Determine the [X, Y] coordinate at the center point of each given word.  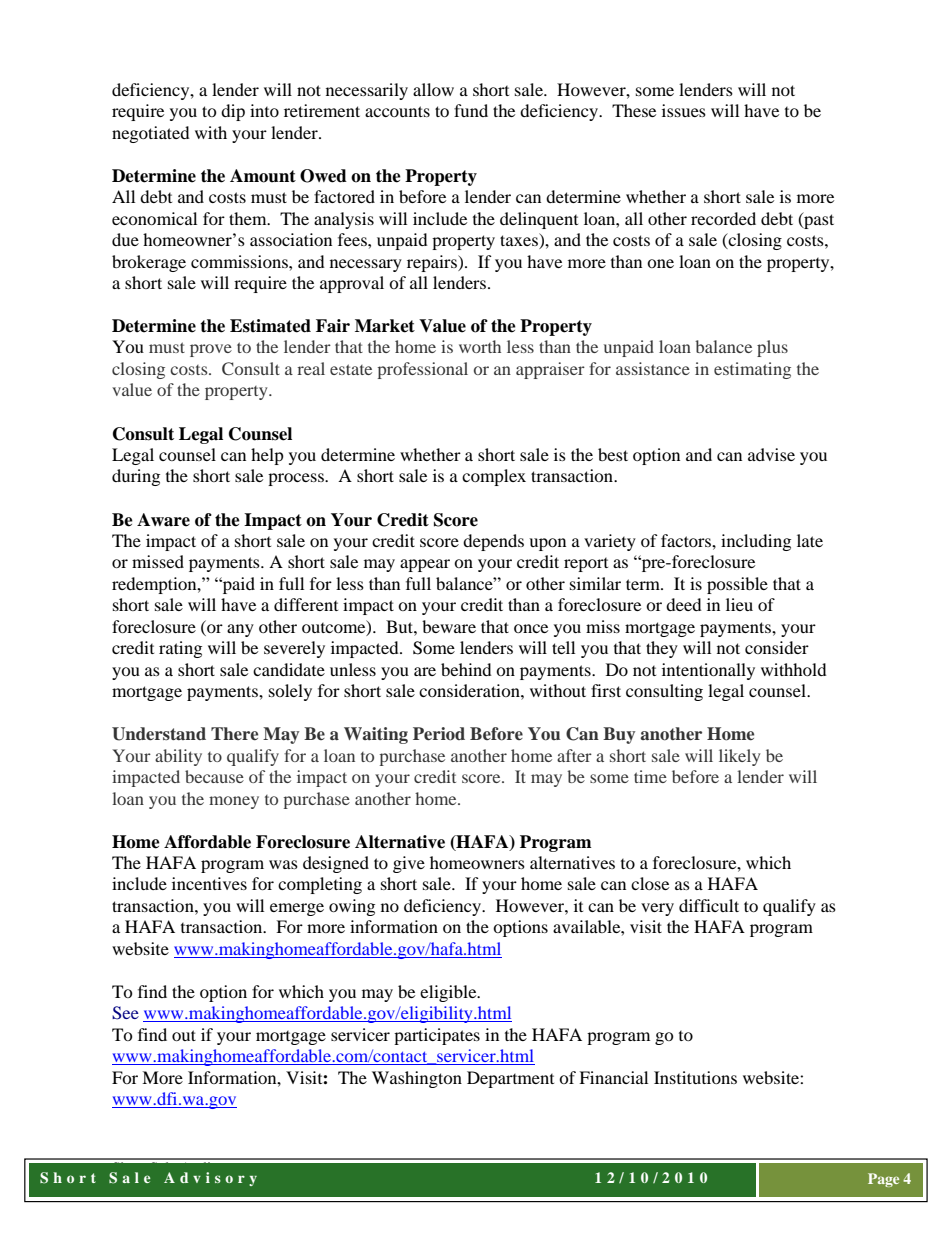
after [574, 755]
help [267, 456]
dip [233, 112]
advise [771, 454]
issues [684, 110]
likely [739, 757]
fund [471, 110]
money [234, 802]
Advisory [210, 1179]
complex [494, 477]
